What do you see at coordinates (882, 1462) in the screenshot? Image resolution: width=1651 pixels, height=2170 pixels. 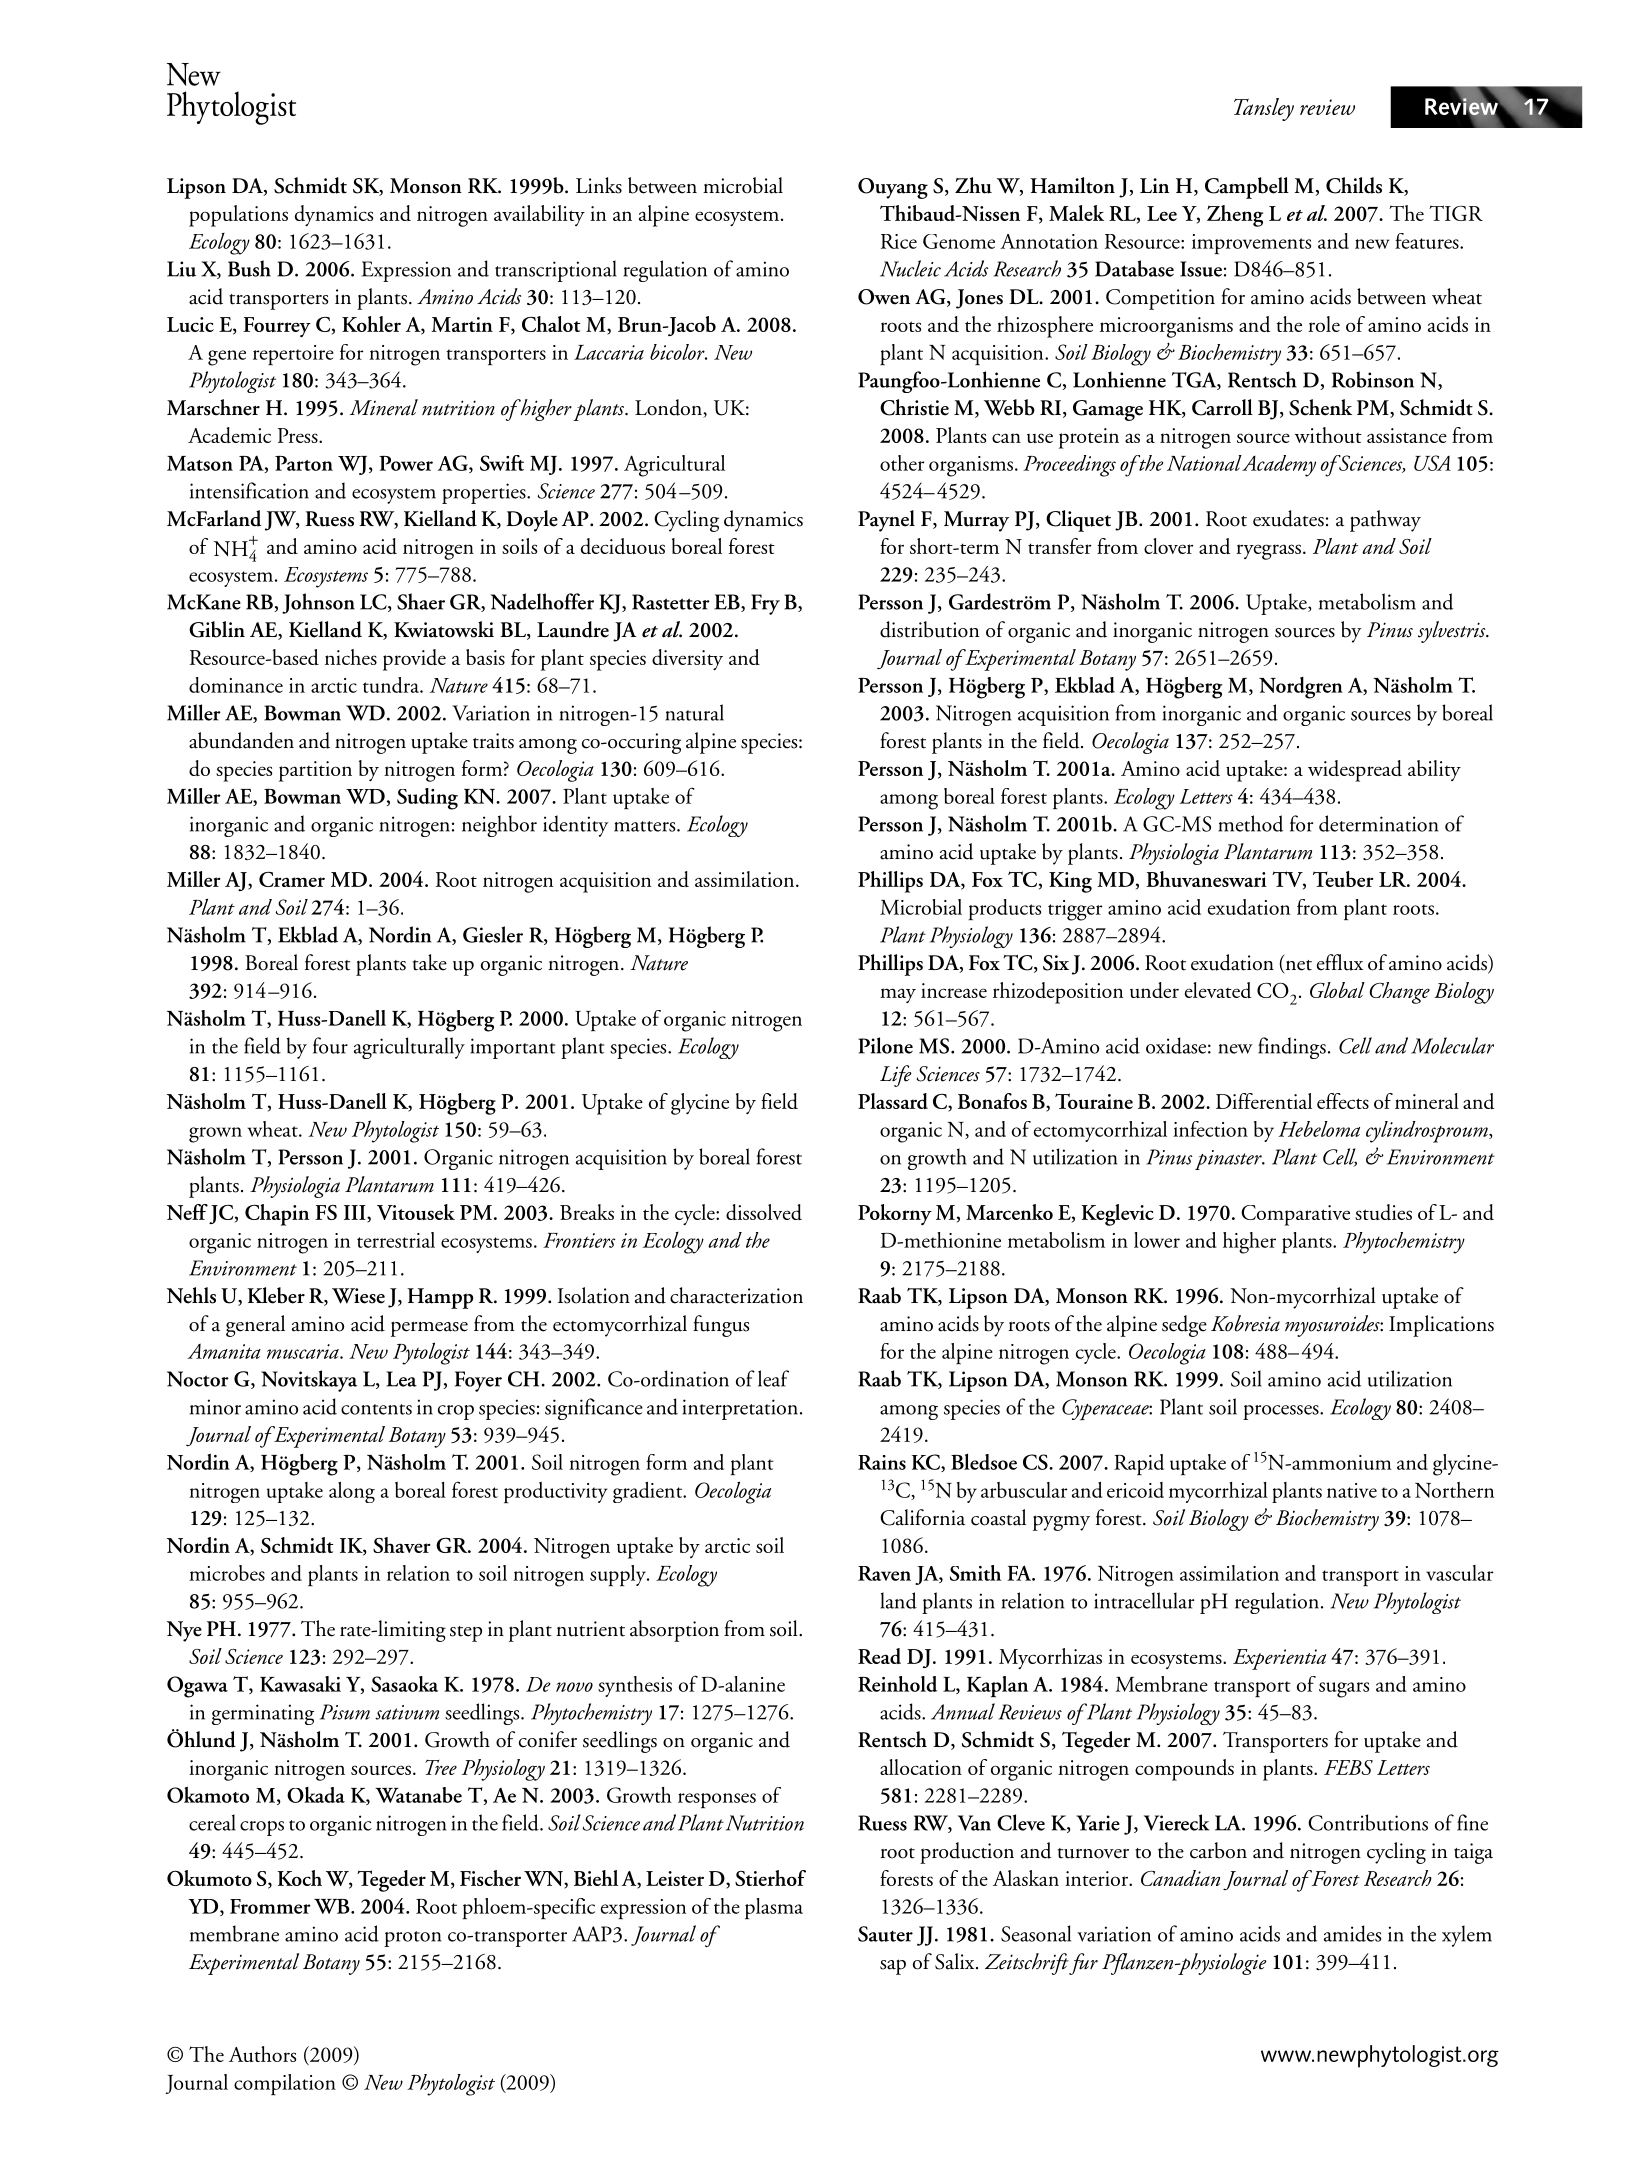 I see `Rains` at bounding box center [882, 1462].
